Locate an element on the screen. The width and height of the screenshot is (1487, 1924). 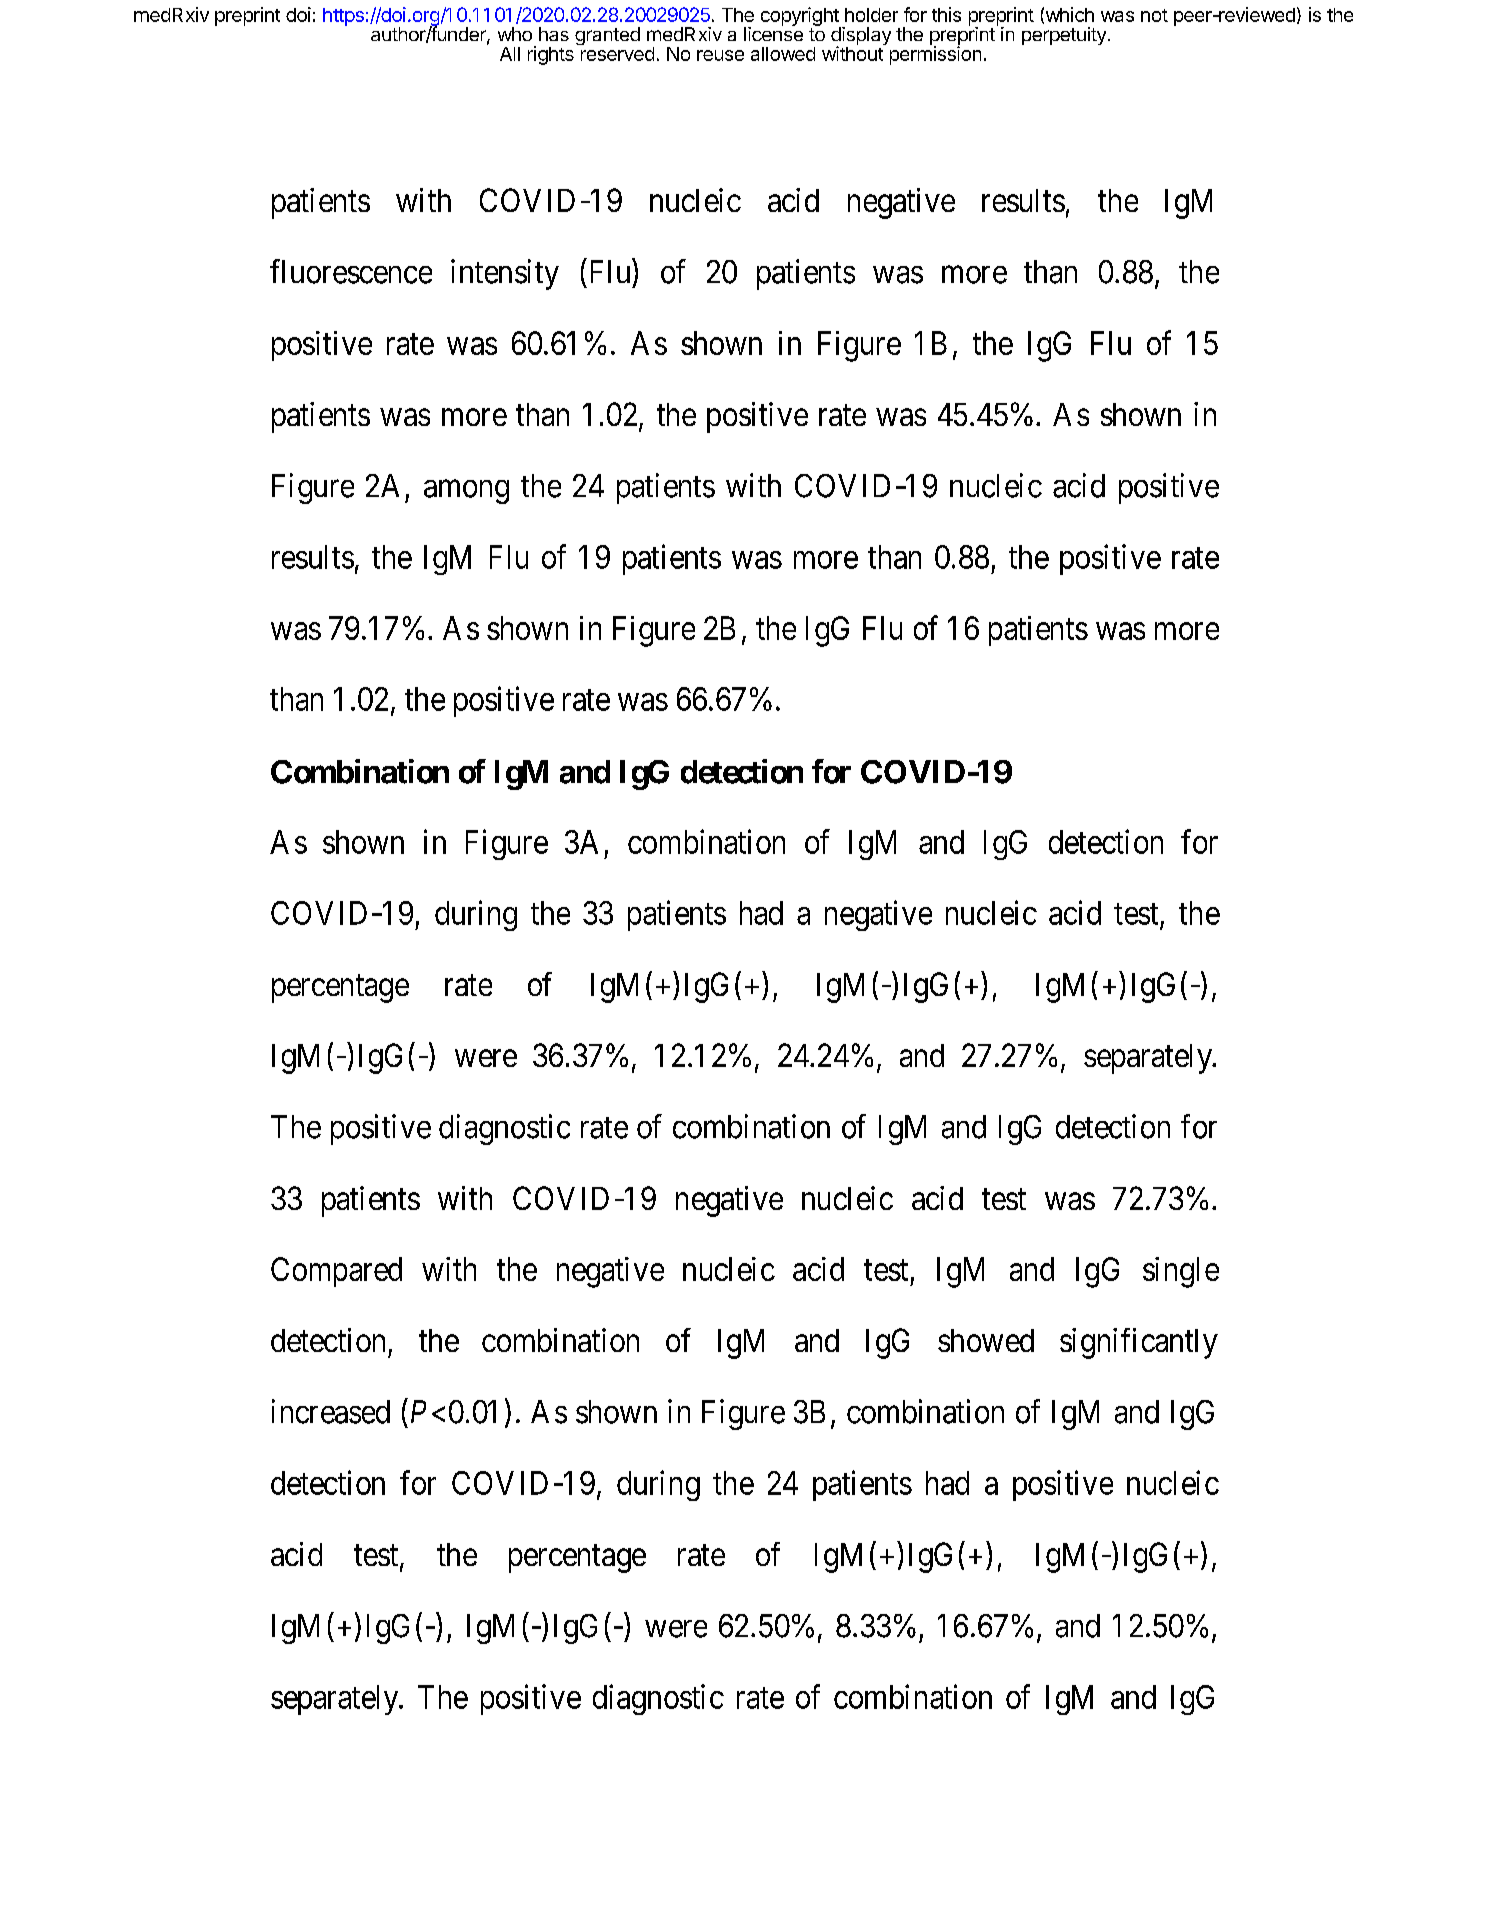
increased is located at coordinates (331, 1411).
